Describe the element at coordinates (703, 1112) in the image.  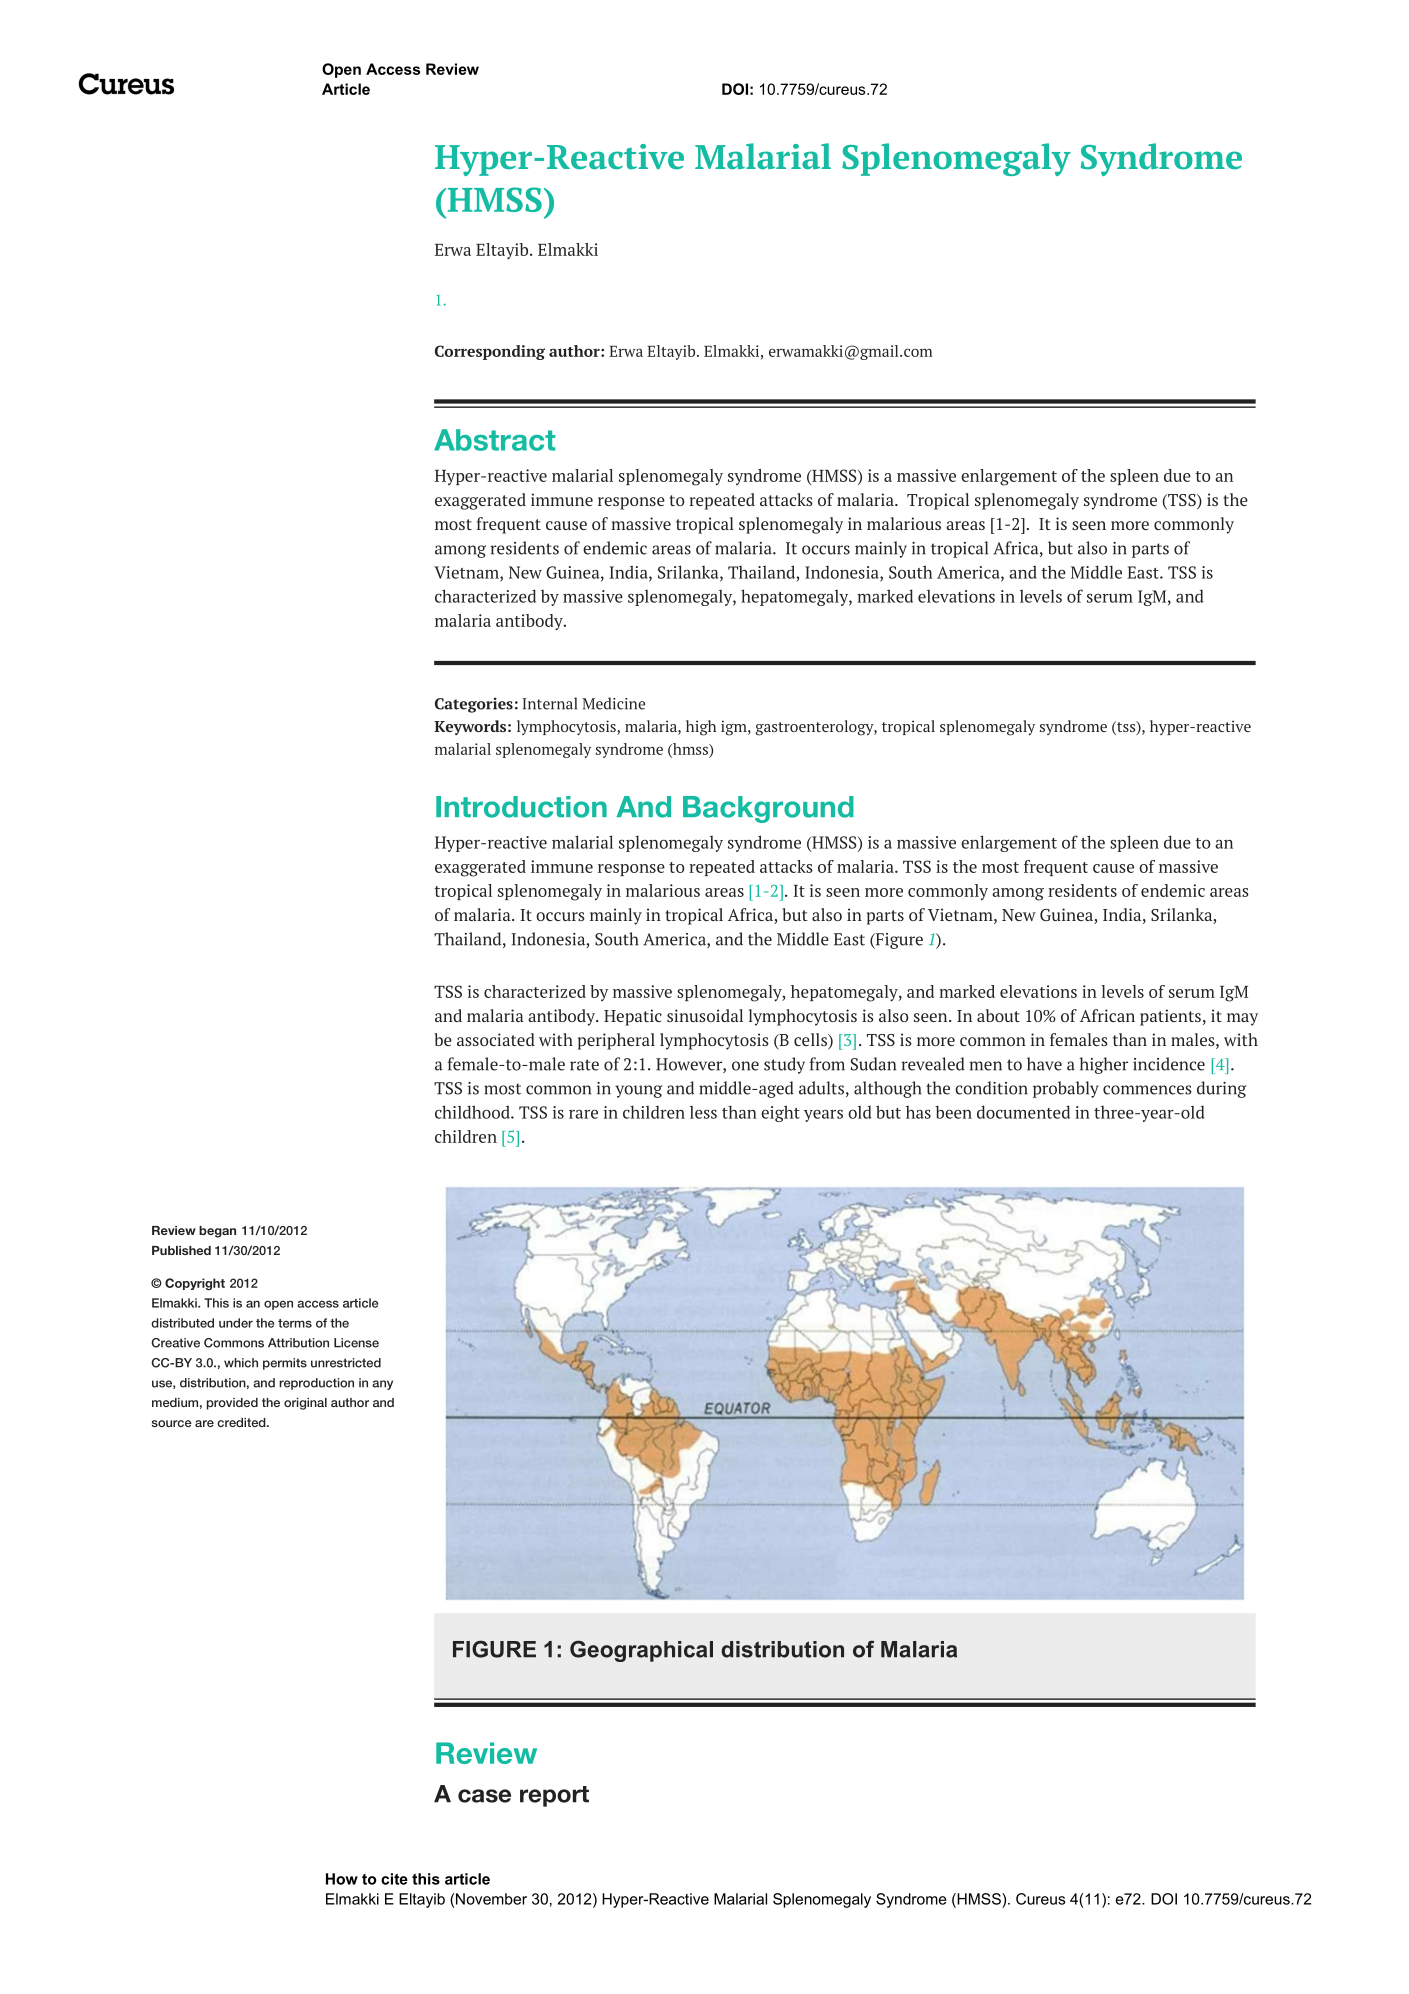
I see `less` at that location.
